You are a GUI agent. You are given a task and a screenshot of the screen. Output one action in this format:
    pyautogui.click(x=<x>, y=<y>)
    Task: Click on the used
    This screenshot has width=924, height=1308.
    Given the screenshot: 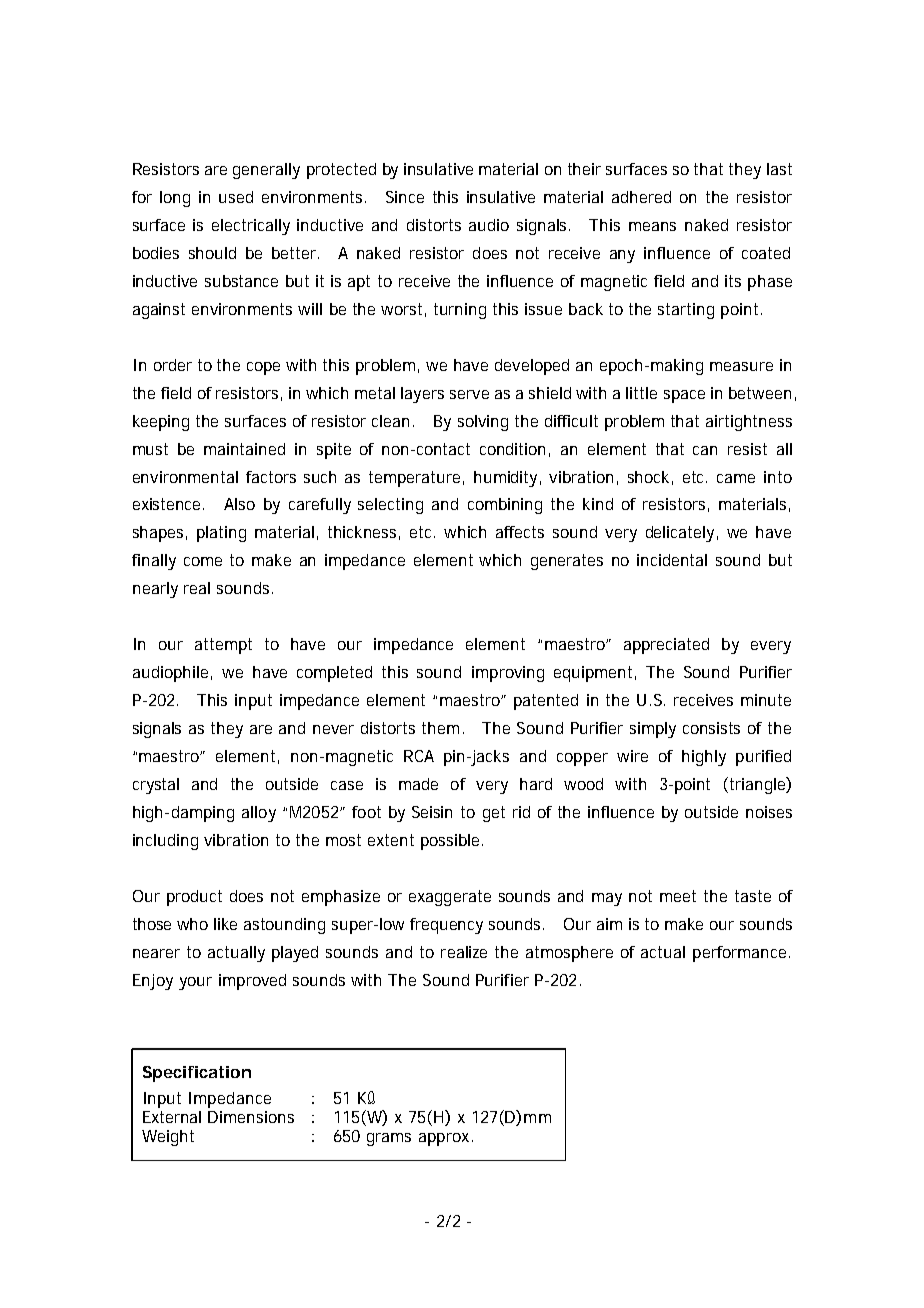 What is the action you would take?
    pyautogui.click(x=236, y=197)
